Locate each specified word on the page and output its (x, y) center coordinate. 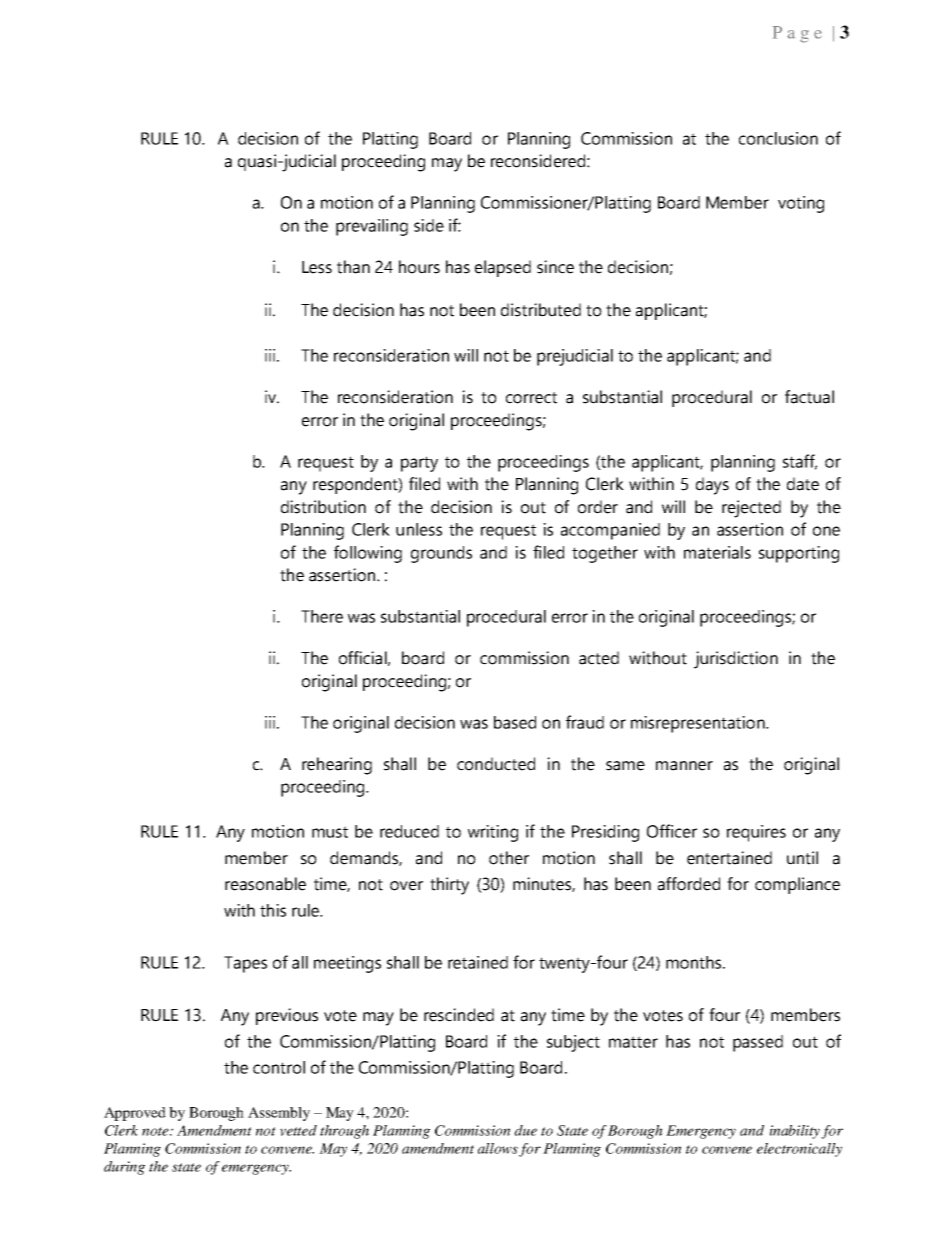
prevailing (372, 227)
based (515, 722)
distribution (323, 507)
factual (809, 397)
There (322, 616)
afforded (689, 884)
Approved (135, 1114)
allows (498, 1148)
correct (531, 398)
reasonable (265, 884)
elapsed (503, 268)
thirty (449, 886)
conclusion (778, 138)
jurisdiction (736, 660)
